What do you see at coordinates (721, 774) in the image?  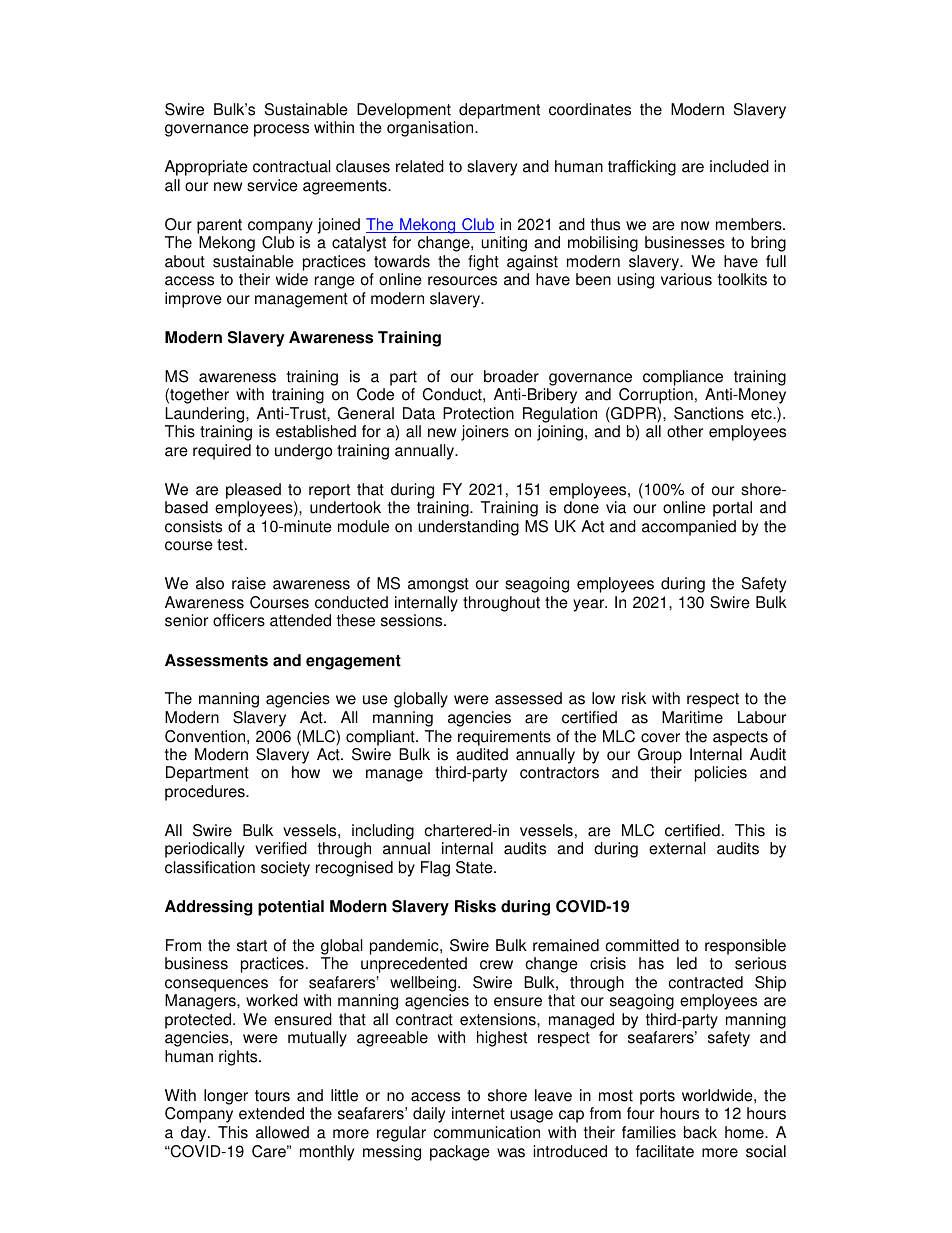 I see `policies` at bounding box center [721, 774].
